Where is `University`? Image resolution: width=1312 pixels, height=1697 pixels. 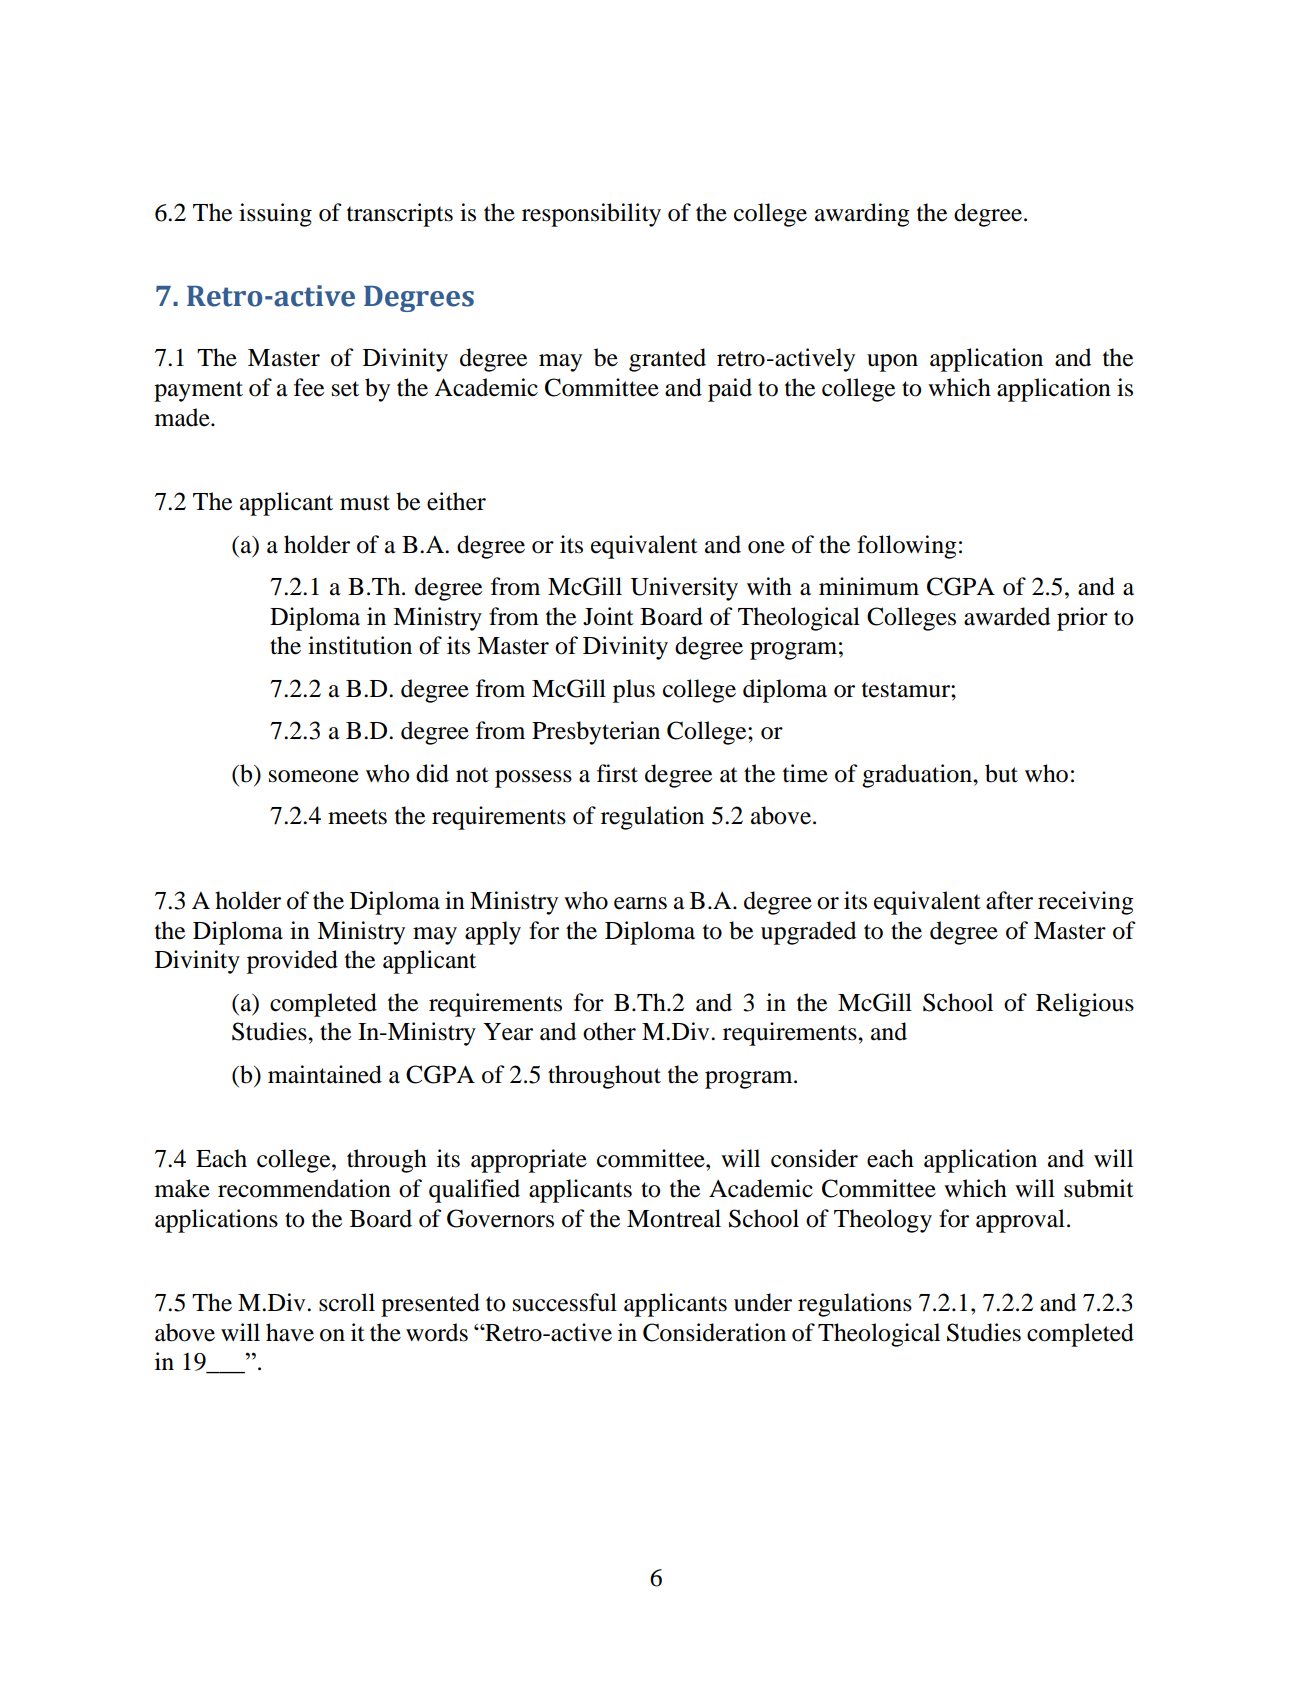
University is located at coordinates (684, 589).
